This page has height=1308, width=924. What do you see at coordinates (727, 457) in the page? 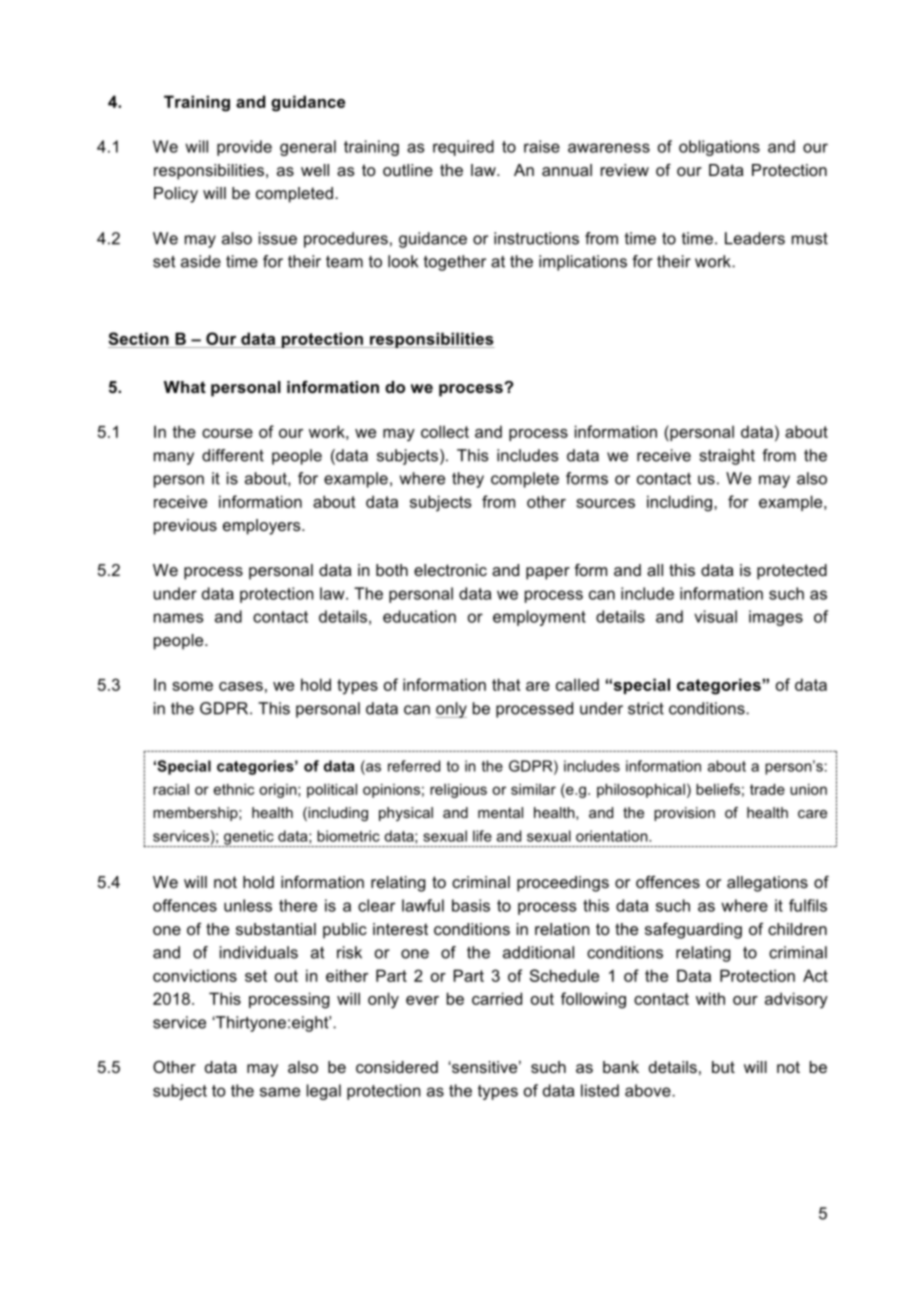
I see `straight` at bounding box center [727, 457].
